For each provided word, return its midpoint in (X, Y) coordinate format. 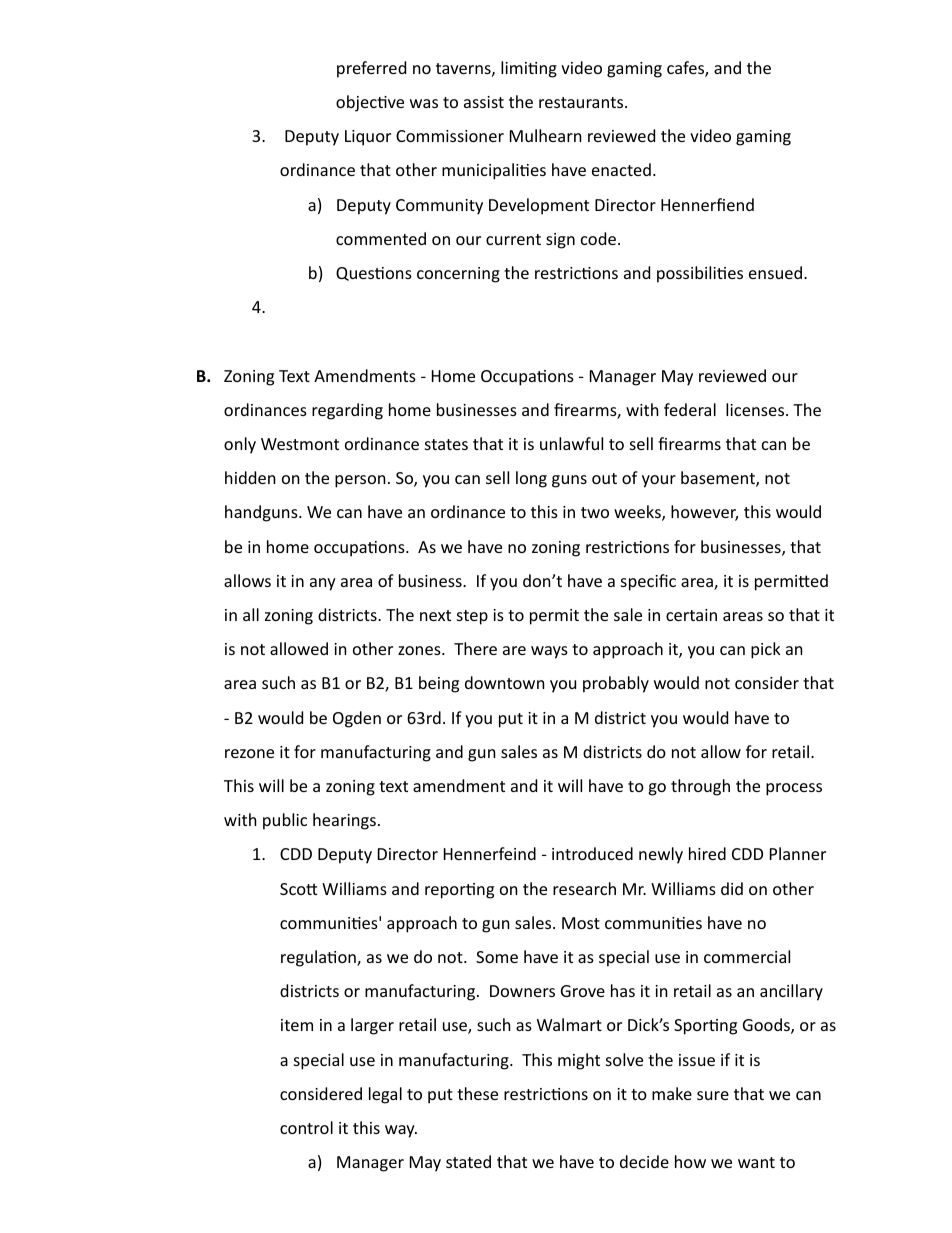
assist (484, 102)
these (477, 1093)
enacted (621, 169)
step (472, 617)
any (323, 584)
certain (691, 615)
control (306, 1127)
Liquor (368, 138)
